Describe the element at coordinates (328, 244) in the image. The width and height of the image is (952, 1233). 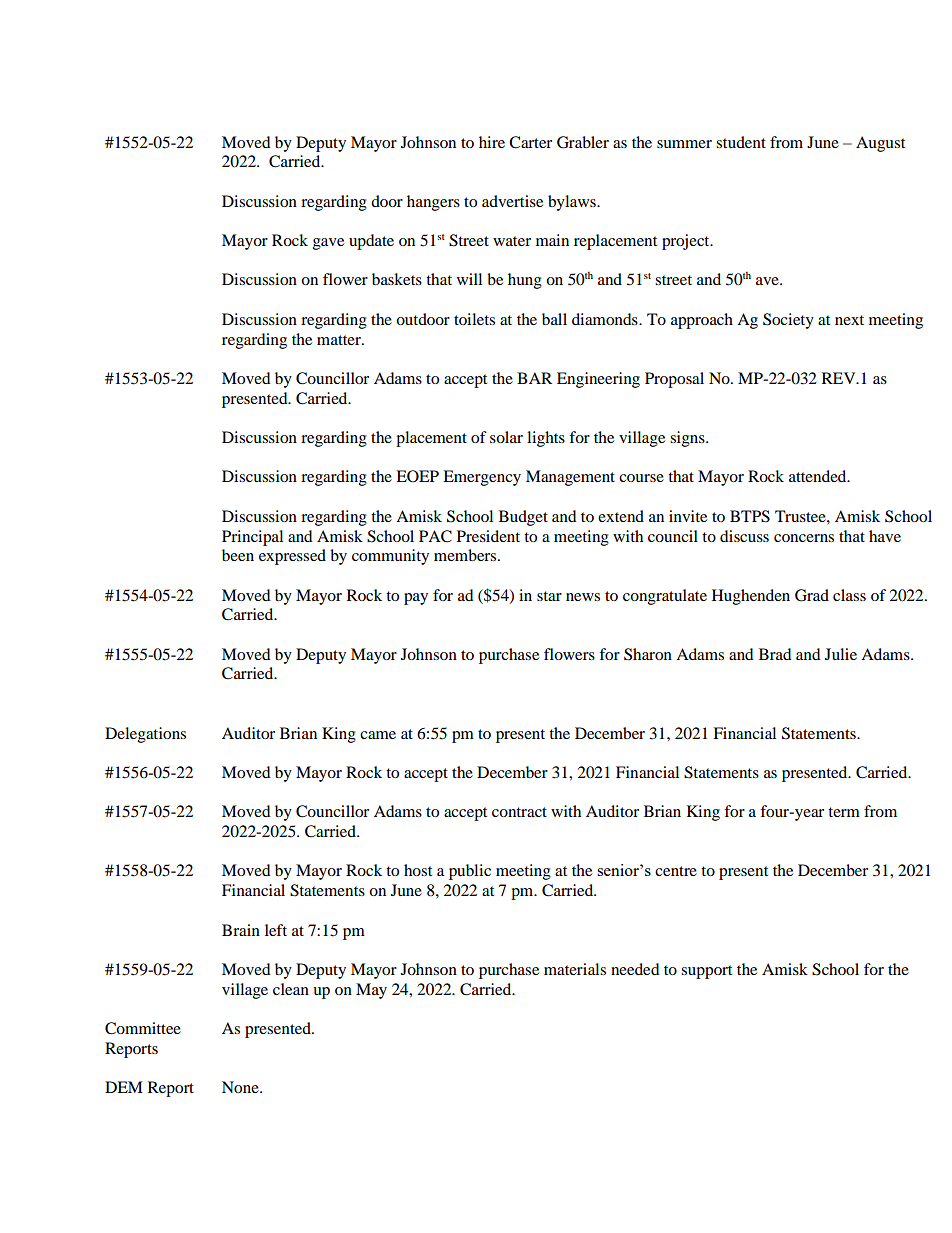
I see `gave` at that location.
